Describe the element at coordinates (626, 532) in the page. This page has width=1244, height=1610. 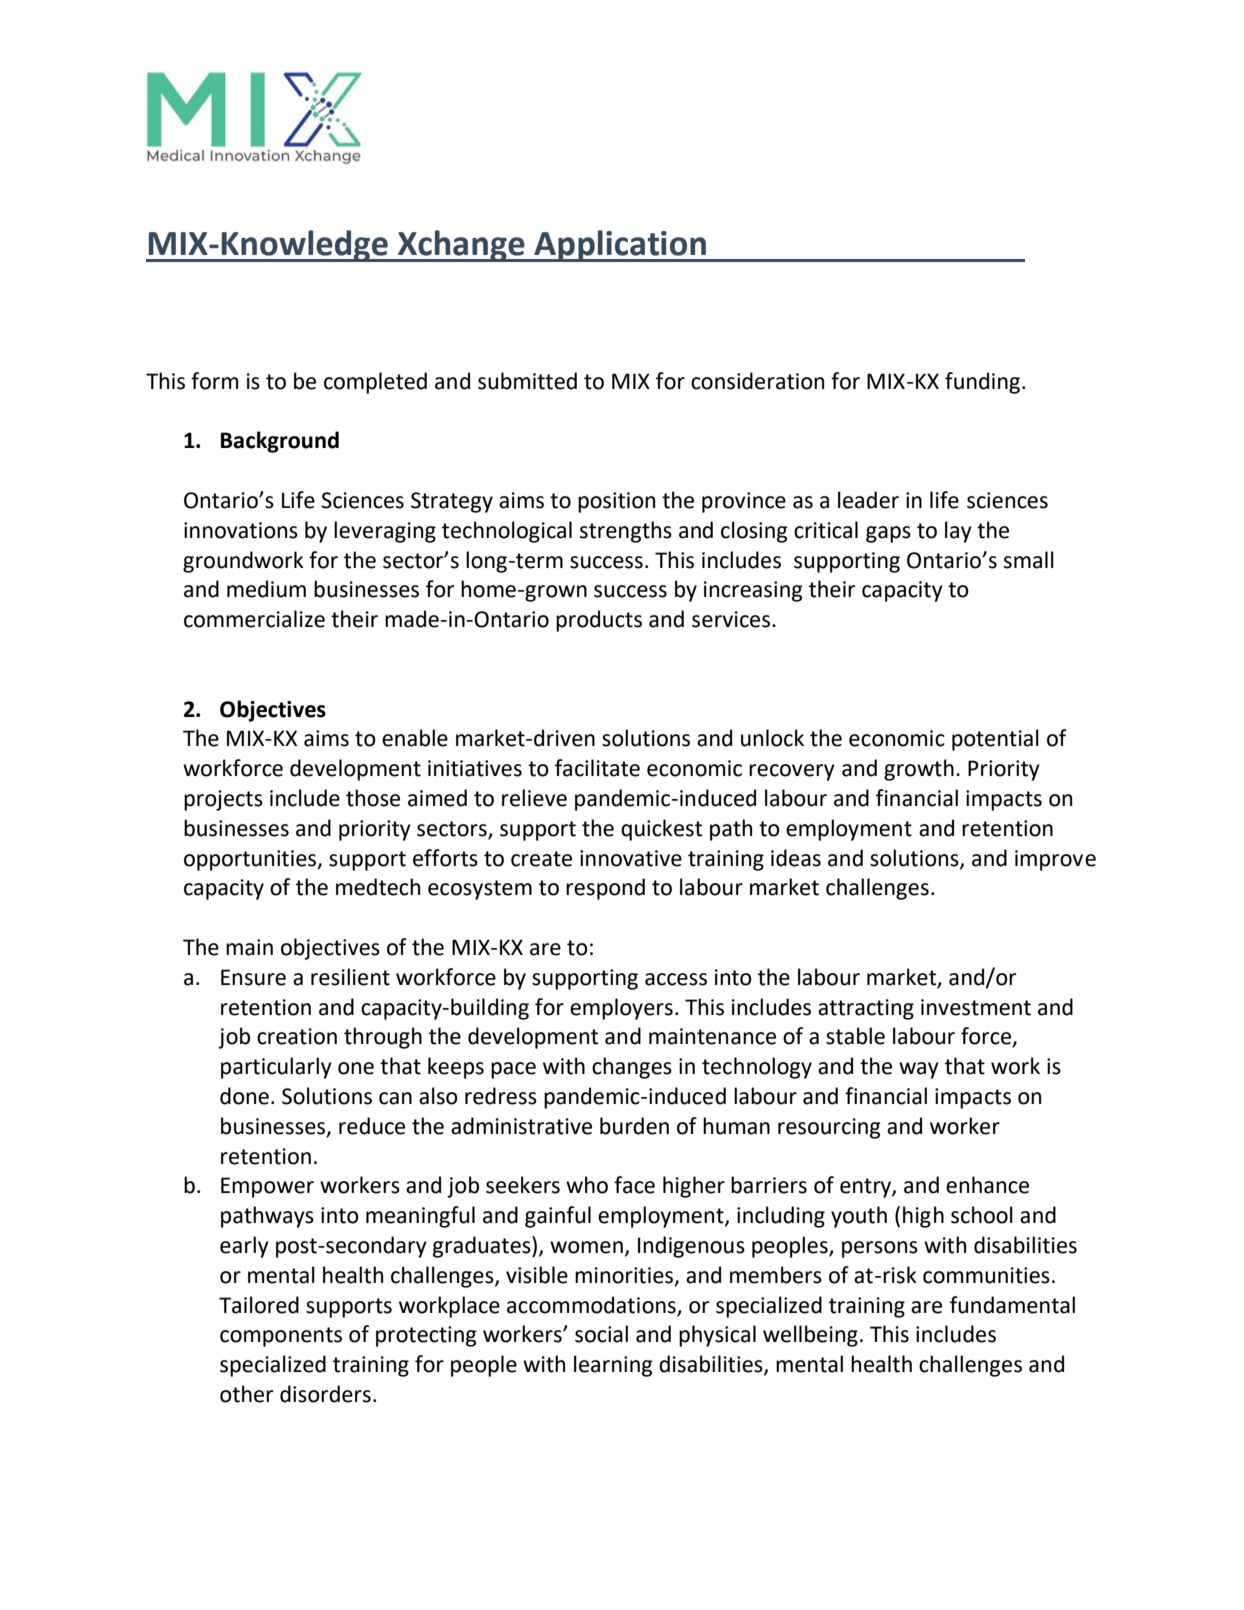
I see `strengths` at that location.
